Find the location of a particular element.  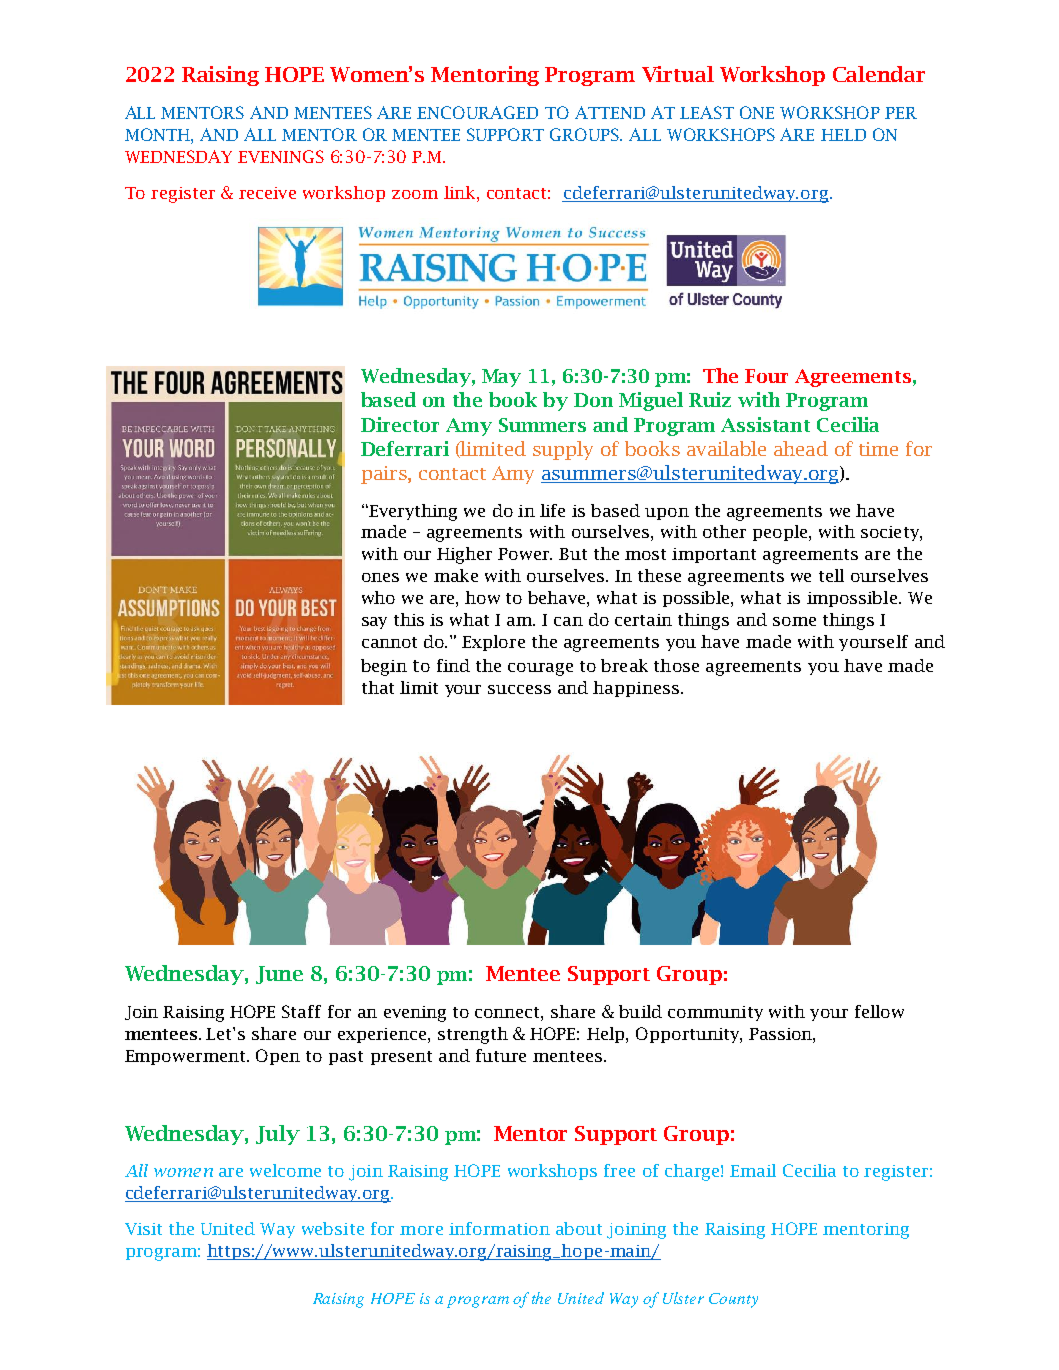

some is located at coordinates (794, 621).
